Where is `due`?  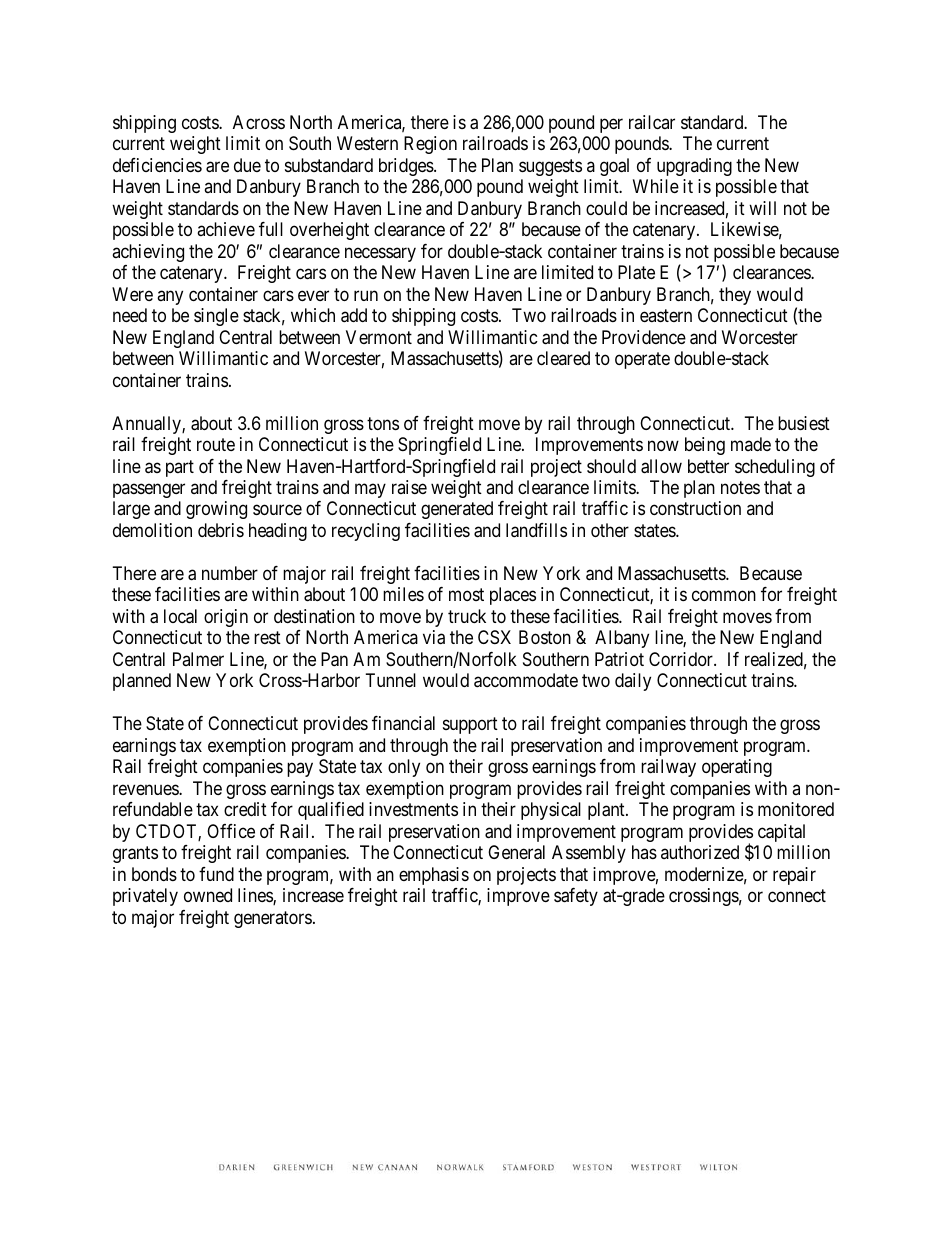 due is located at coordinates (247, 165).
